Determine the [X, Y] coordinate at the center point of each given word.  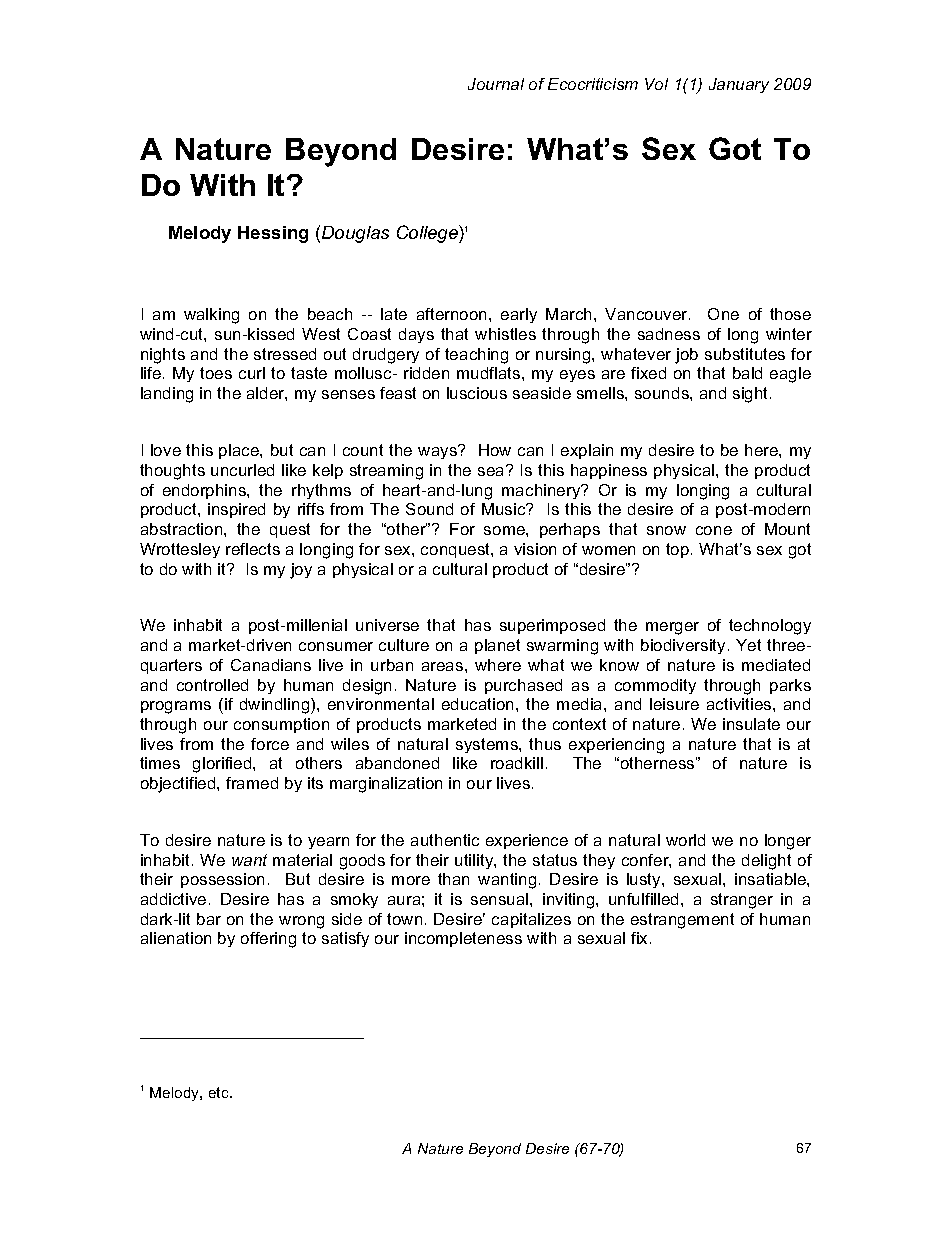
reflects [253, 549]
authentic [445, 840]
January [739, 85]
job [686, 356]
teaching [476, 356]
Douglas [355, 234]
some [505, 530]
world [685, 840]
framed [252, 783]
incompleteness [463, 939]
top [679, 550]
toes [216, 373]
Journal [496, 84]
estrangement [682, 921]
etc [220, 1092]
